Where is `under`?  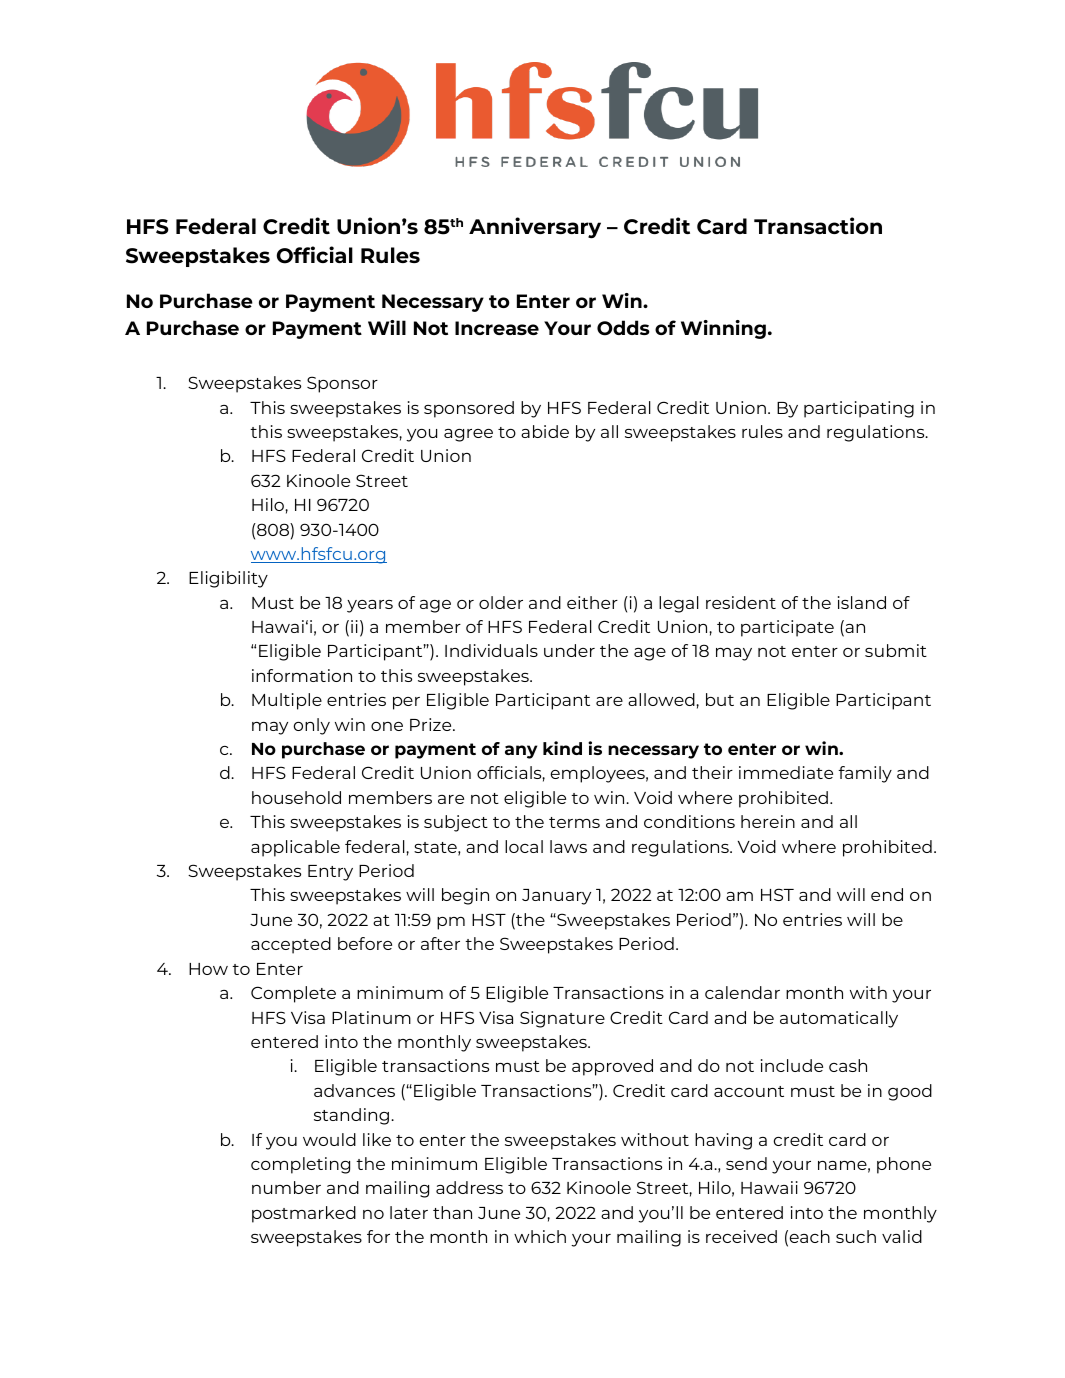 under is located at coordinates (569, 650).
